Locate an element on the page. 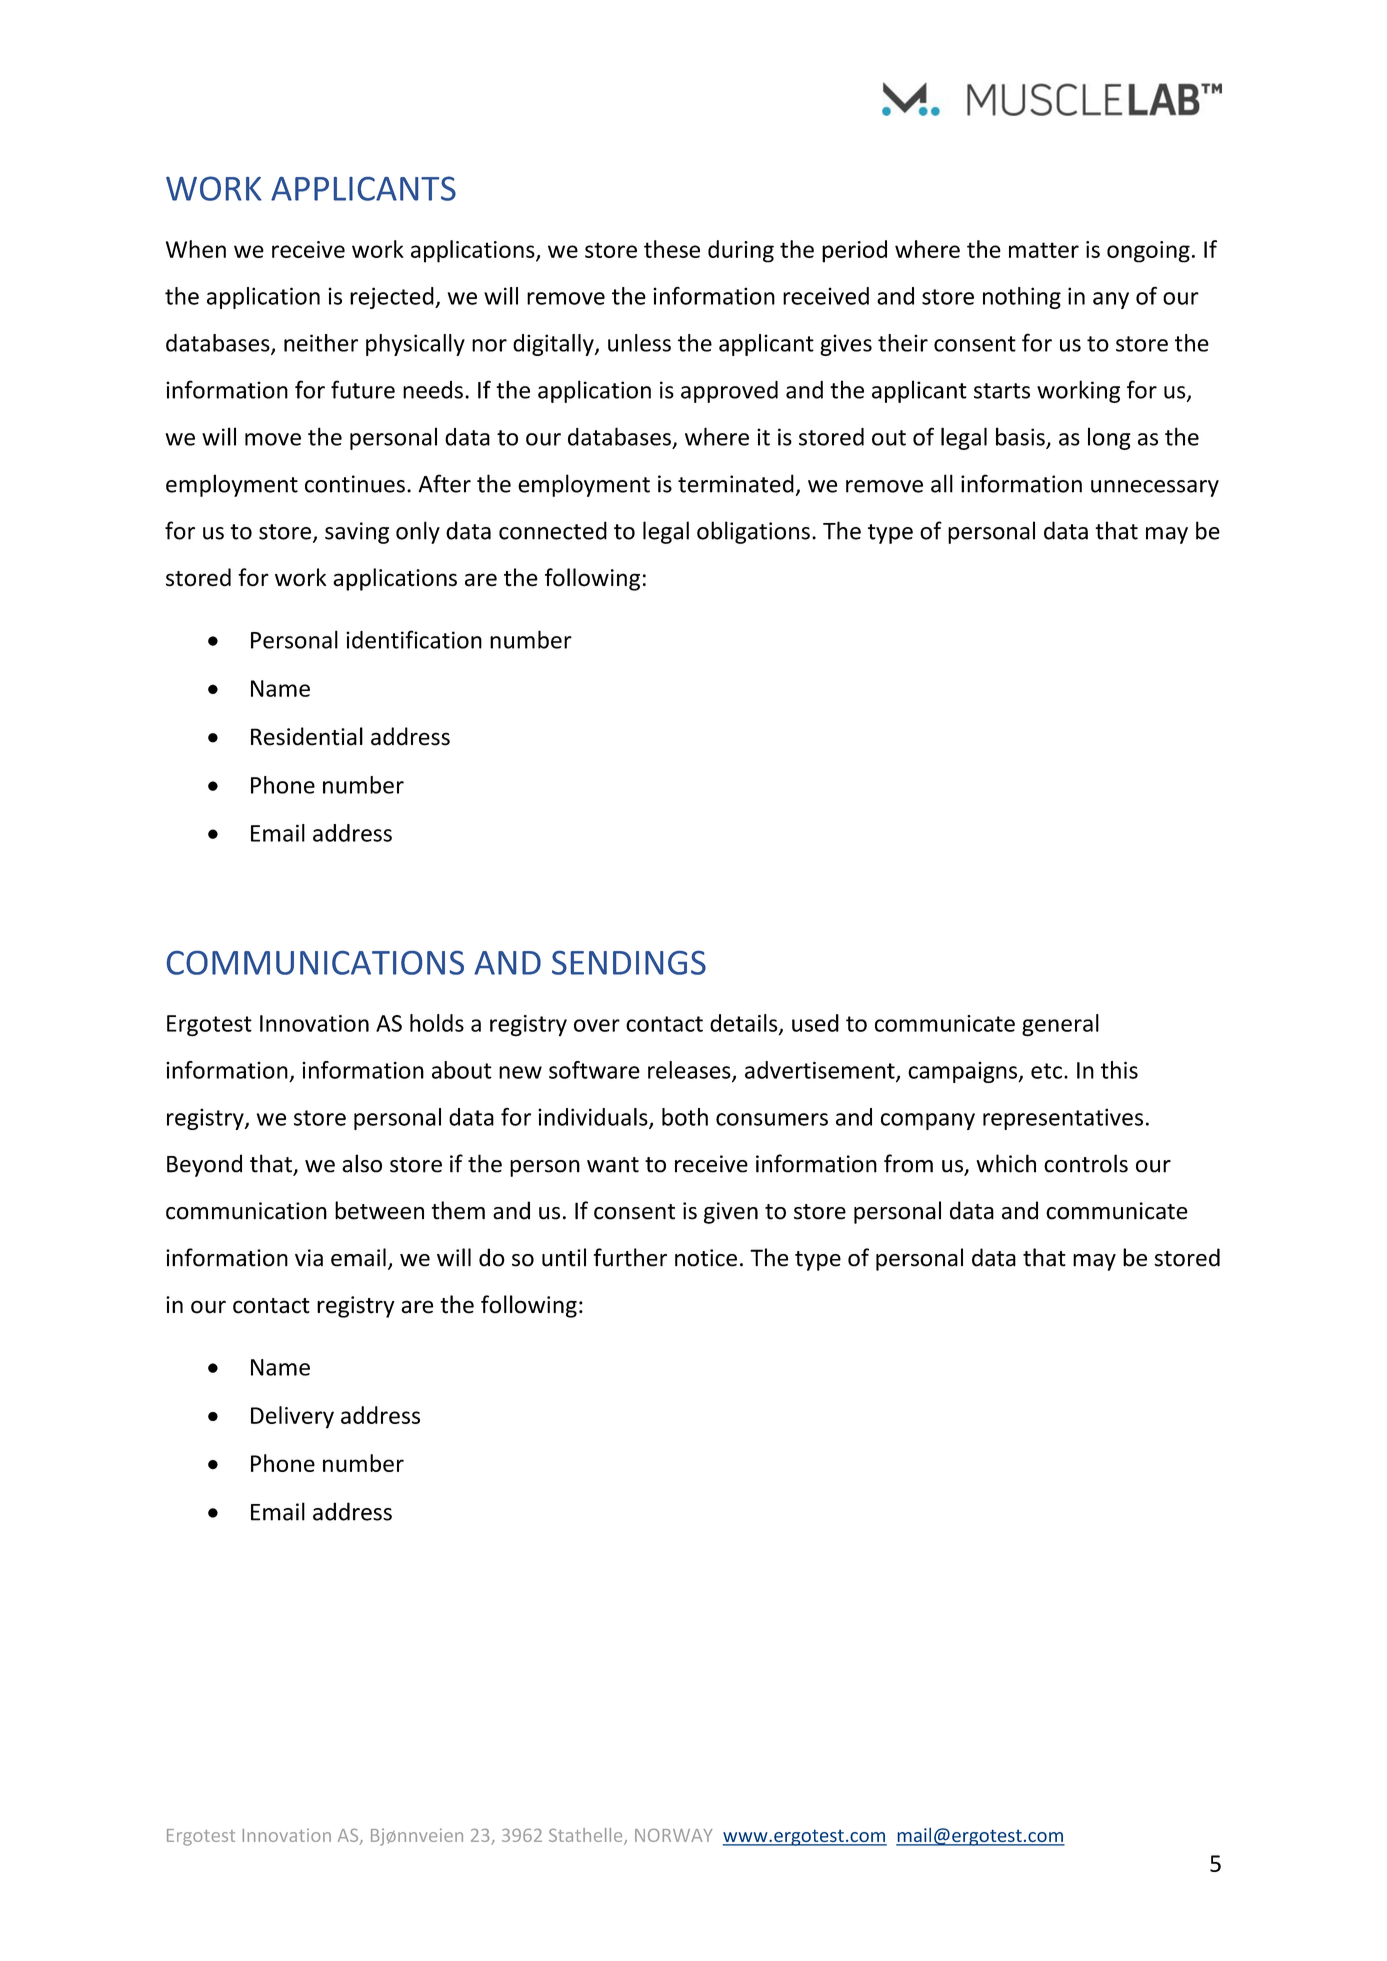 The height and width of the page is (1961, 1387). general is located at coordinates (1060, 1025).
